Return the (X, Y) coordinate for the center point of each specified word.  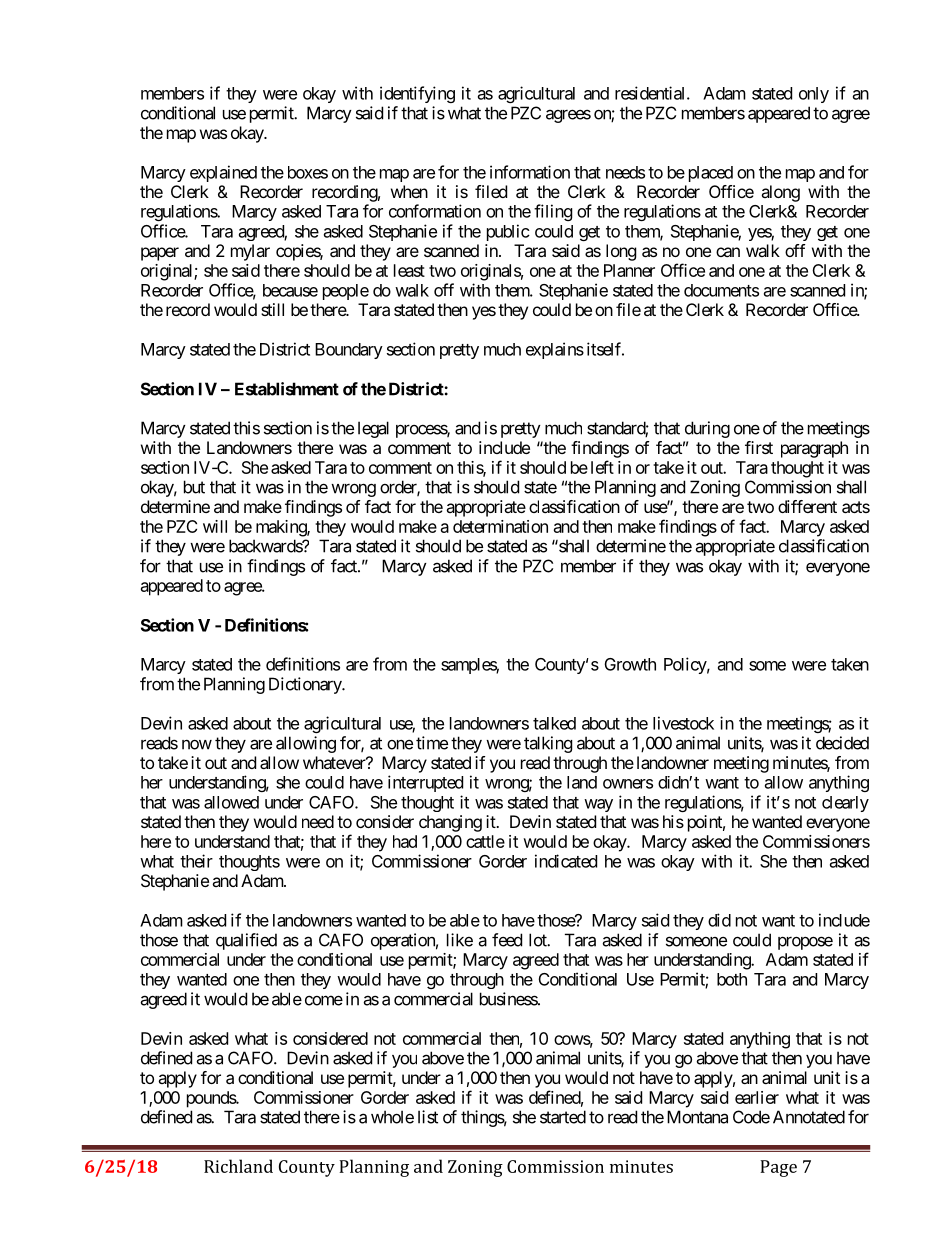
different (807, 506)
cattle (485, 841)
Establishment (287, 389)
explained (223, 173)
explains (555, 350)
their (196, 861)
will (215, 526)
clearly (845, 804)
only (814, 95)
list (428, 1117)
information (530, 172)
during (707, 429)
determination (500, 526)
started (563, 1117)
